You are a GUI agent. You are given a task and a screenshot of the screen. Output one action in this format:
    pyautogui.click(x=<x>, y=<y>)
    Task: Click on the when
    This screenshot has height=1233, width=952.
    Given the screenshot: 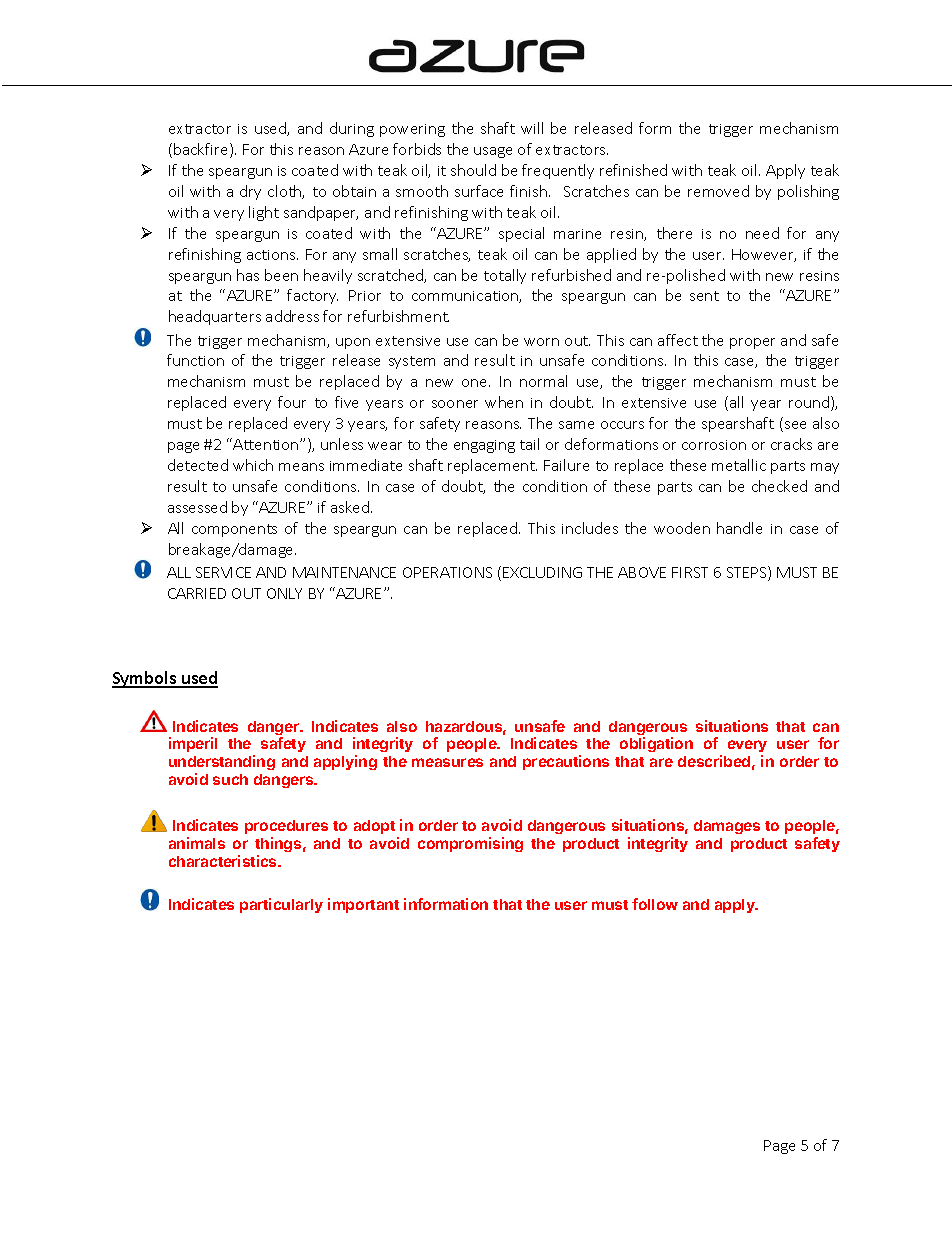 What is the action you would take?
    pyautogui.click(x=504, y=402)
